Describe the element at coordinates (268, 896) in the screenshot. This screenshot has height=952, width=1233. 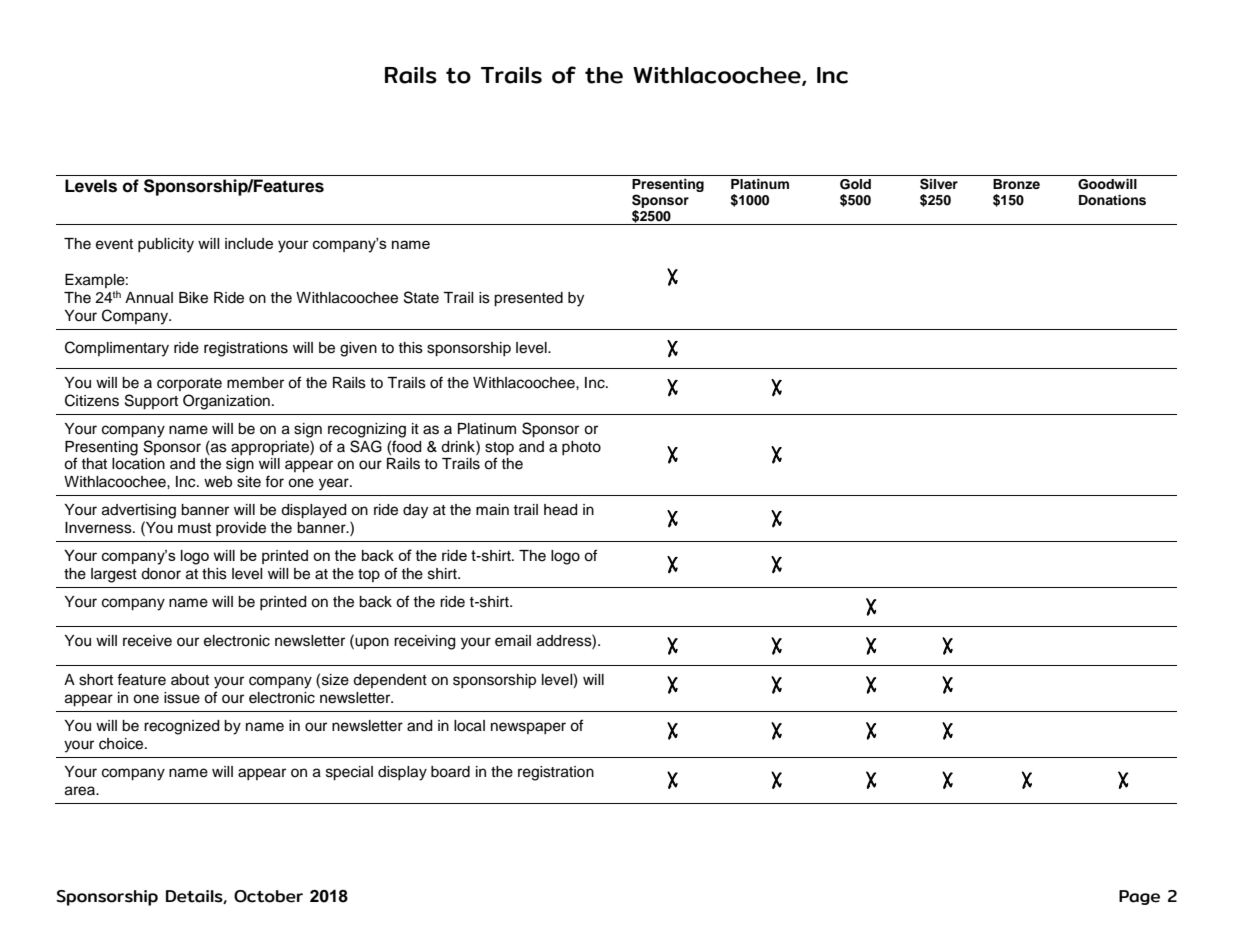
I see `October` at that location.
